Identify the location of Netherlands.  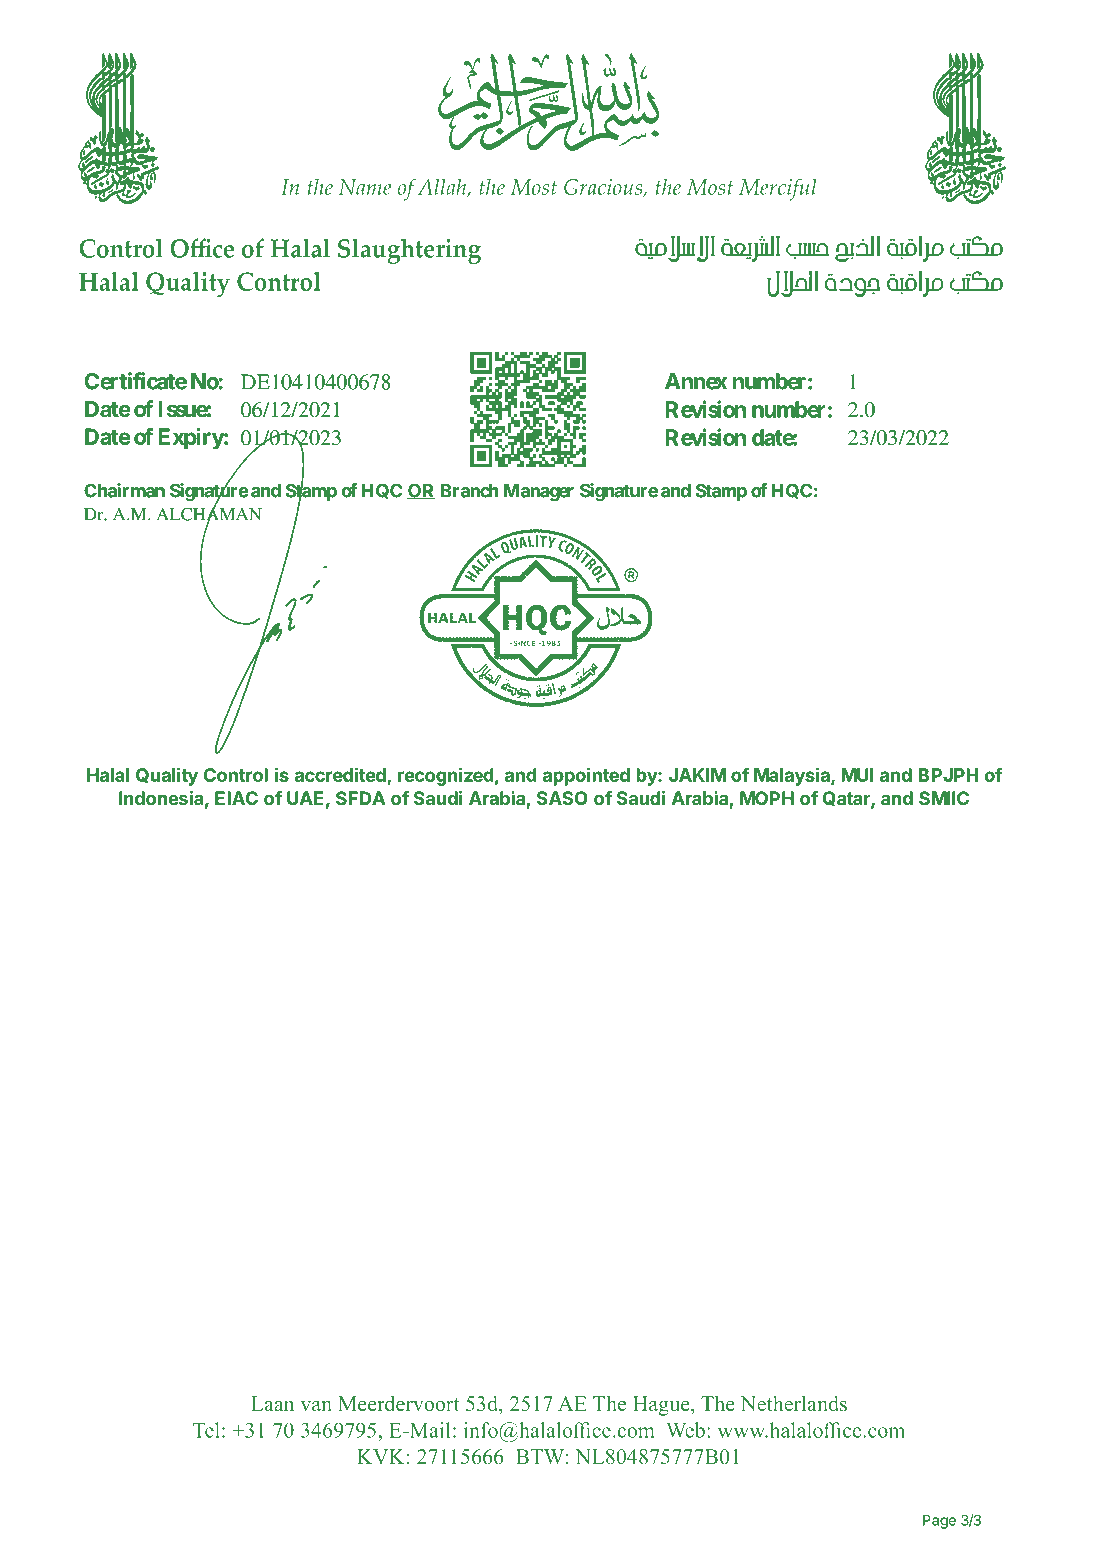
(794, 1403).
